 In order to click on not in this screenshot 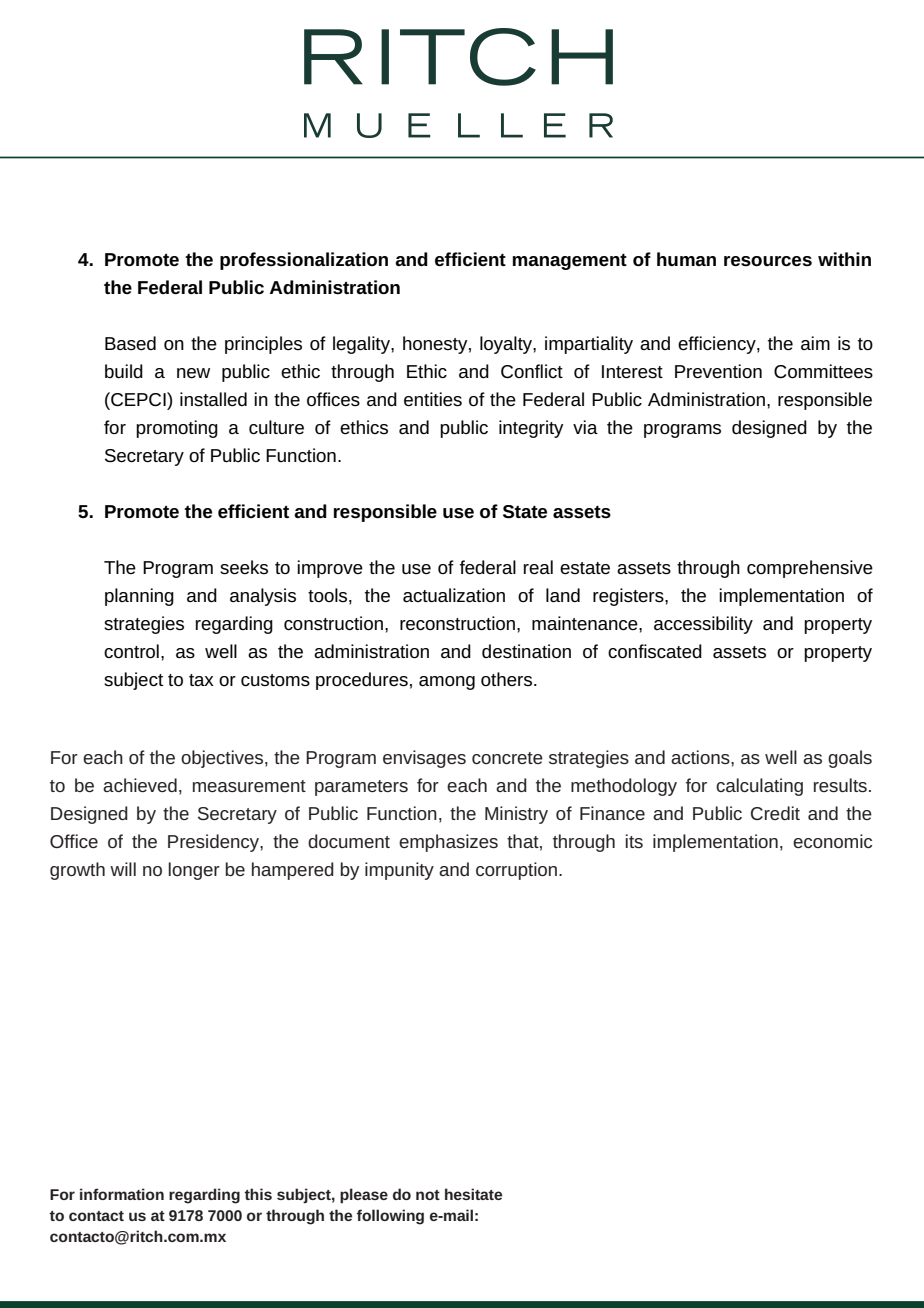, I will do `click(428, 1195)`.
